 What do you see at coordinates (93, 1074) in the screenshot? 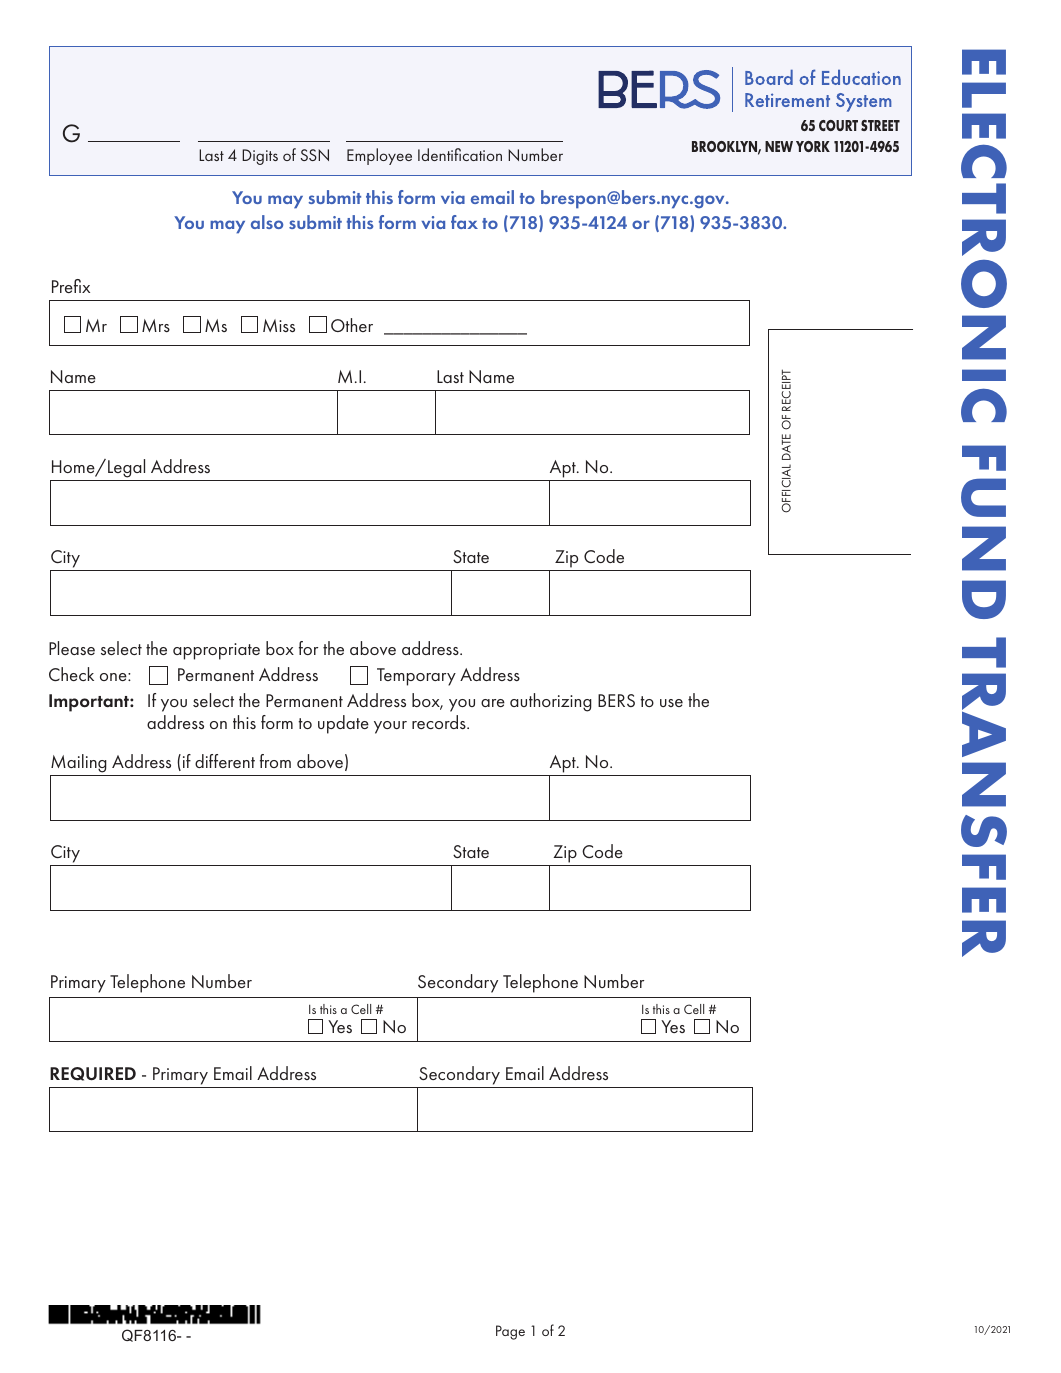
I see `REQUIRED` at bounding box center [93, 1074].
